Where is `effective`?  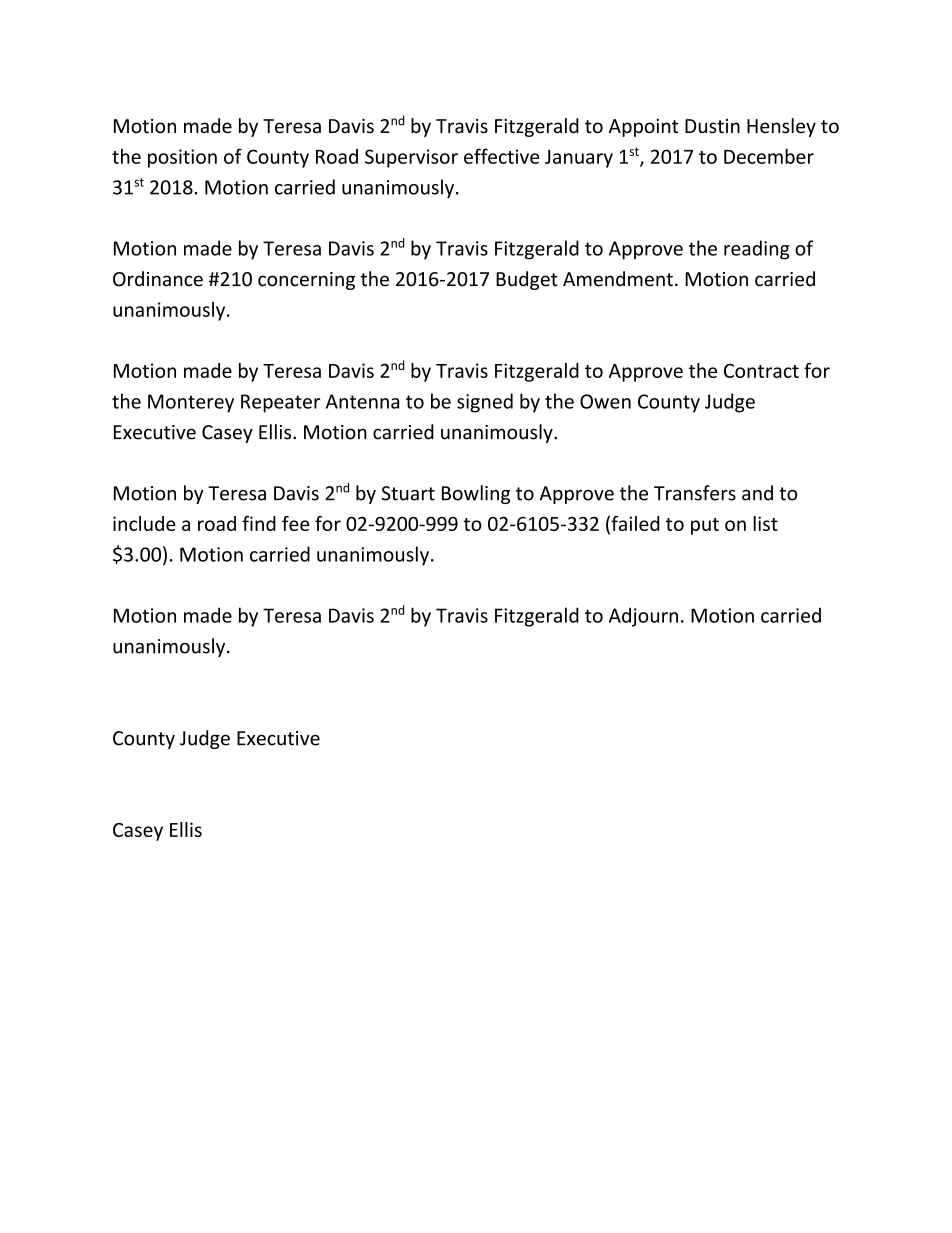 effective is located at coordinates (501, 156).
